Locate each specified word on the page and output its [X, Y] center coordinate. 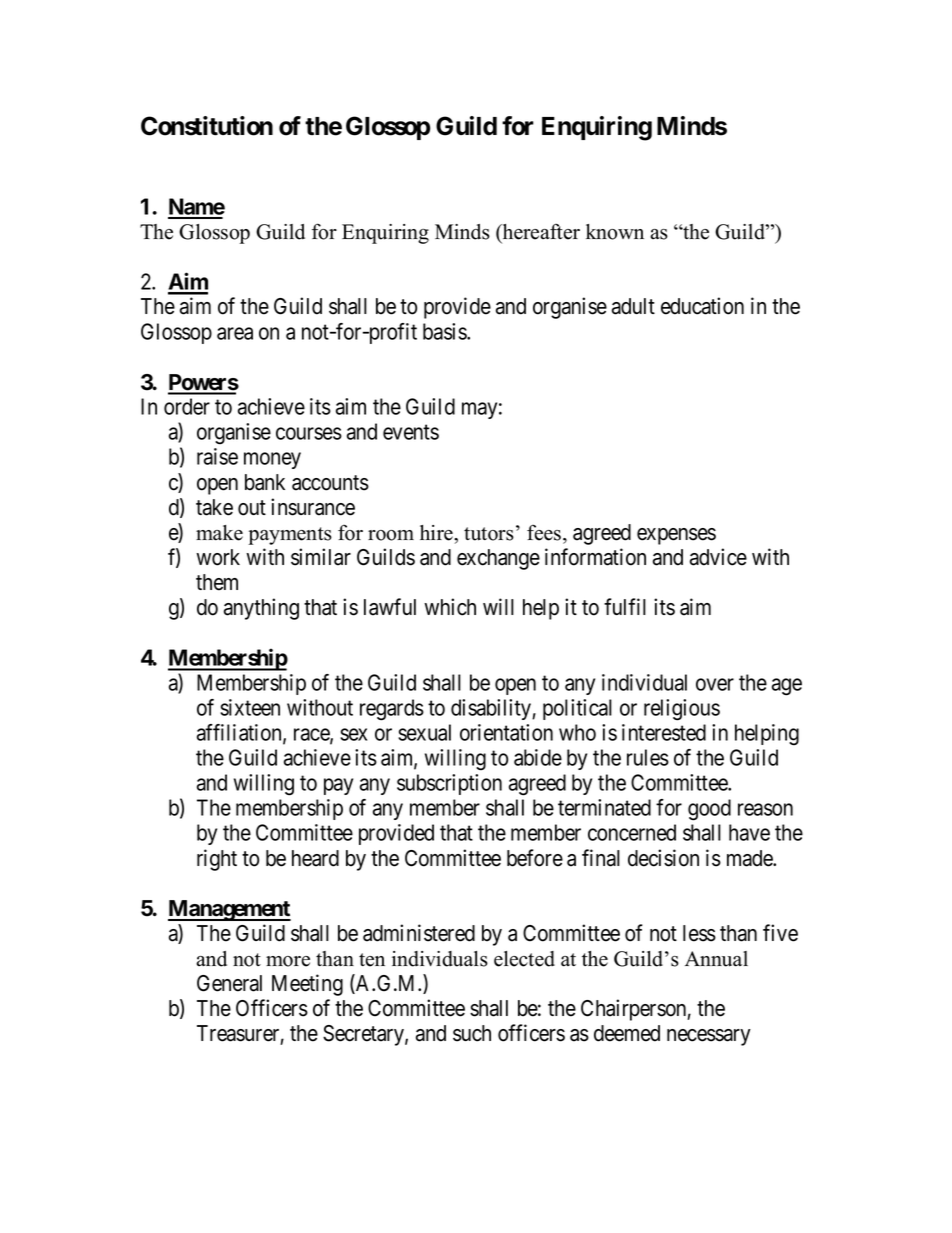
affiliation [240, 733]
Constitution [207, 126]
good [709, 810]
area [235, 333]
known [615, 232]
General [229, 983]
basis [445, 331]
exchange [498, 559]
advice [718, 557]
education [702, 306]
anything [261, 609]
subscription [449, 784]
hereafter [540, 233]
